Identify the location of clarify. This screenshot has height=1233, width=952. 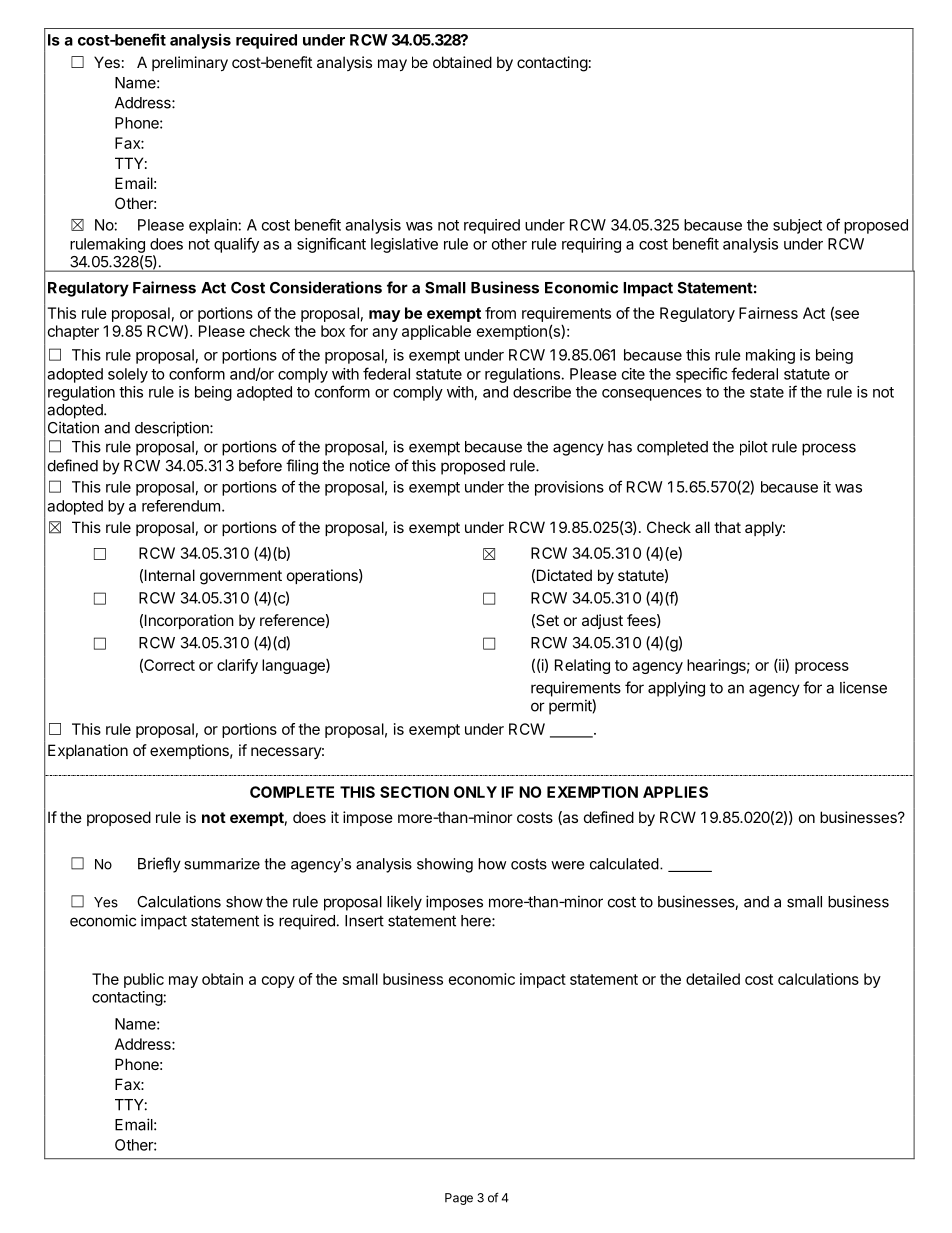
(237, 666).
